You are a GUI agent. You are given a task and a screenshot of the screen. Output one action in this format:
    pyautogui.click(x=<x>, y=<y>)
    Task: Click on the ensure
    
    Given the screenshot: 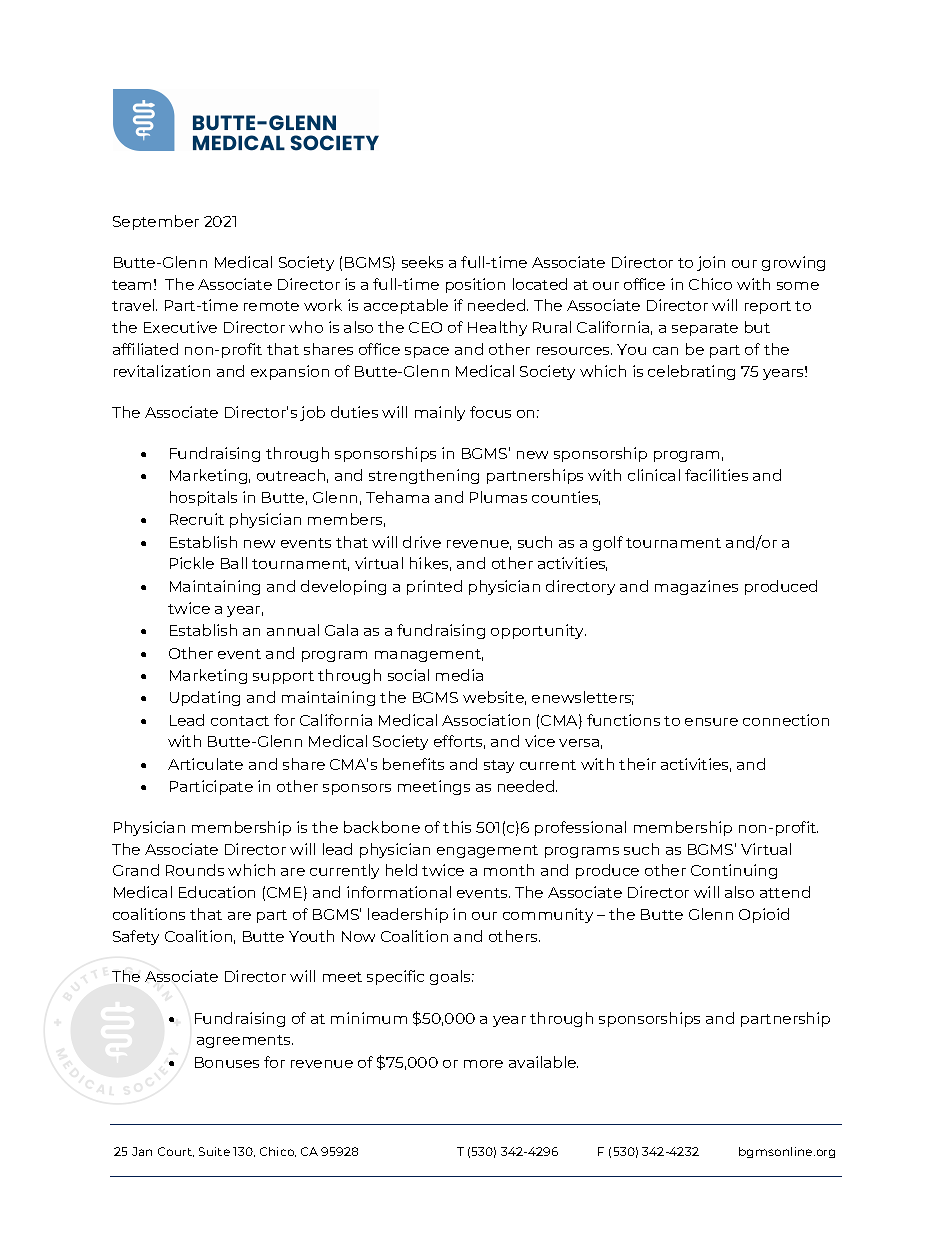 What is the action you would take?
    pyautogui.click(x=711, y=722)
